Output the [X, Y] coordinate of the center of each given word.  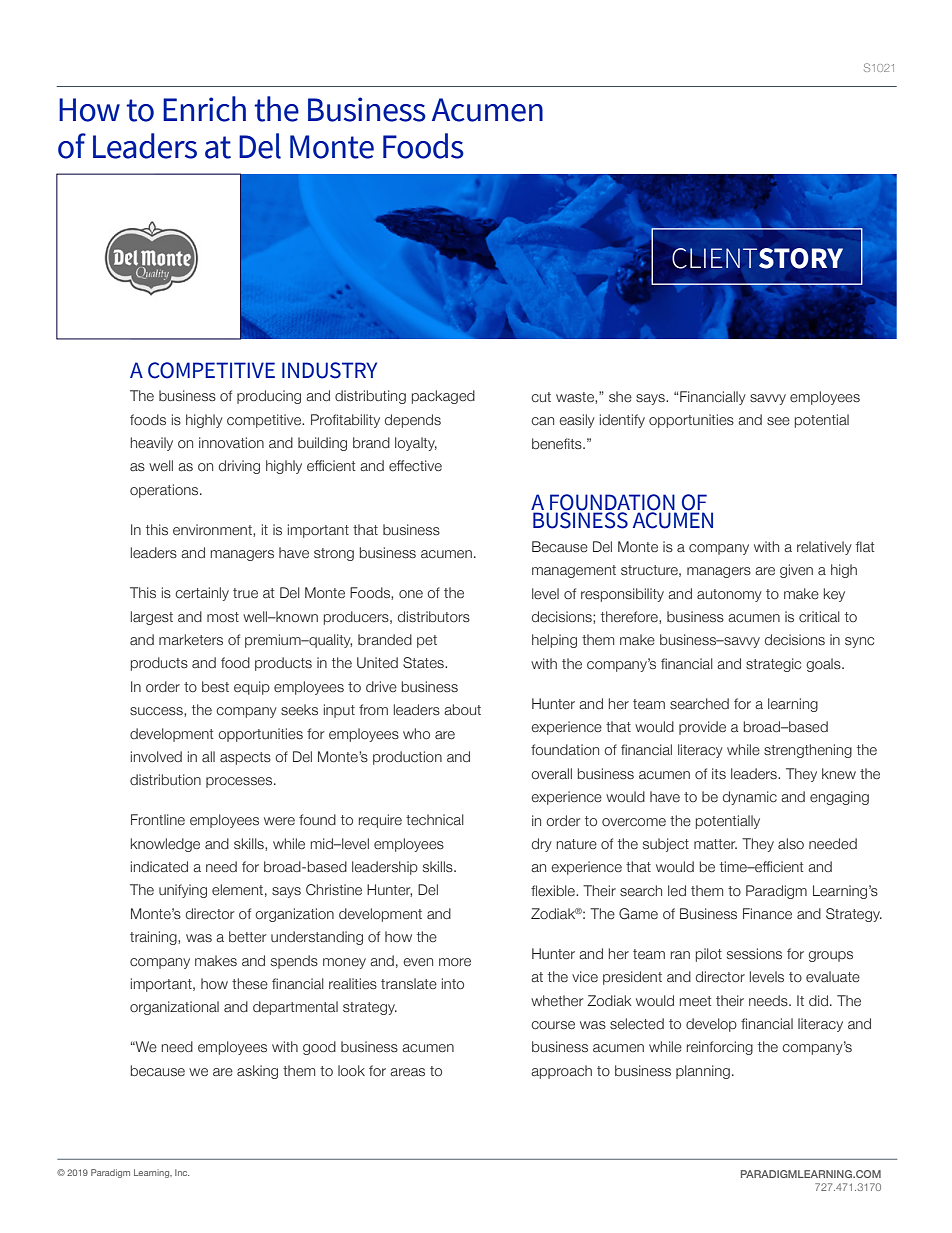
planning [703, 1072]
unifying [183, 891]
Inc [182, 1172]
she [620, 396]
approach [561, 1072]
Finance [767, 913]
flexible [554, 890]
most [223, 617]
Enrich [204, 109]
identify [622, 421]
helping [554, 641]
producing [269, 397]
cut [541, 397]
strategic [773, 665]
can [542, 421]
